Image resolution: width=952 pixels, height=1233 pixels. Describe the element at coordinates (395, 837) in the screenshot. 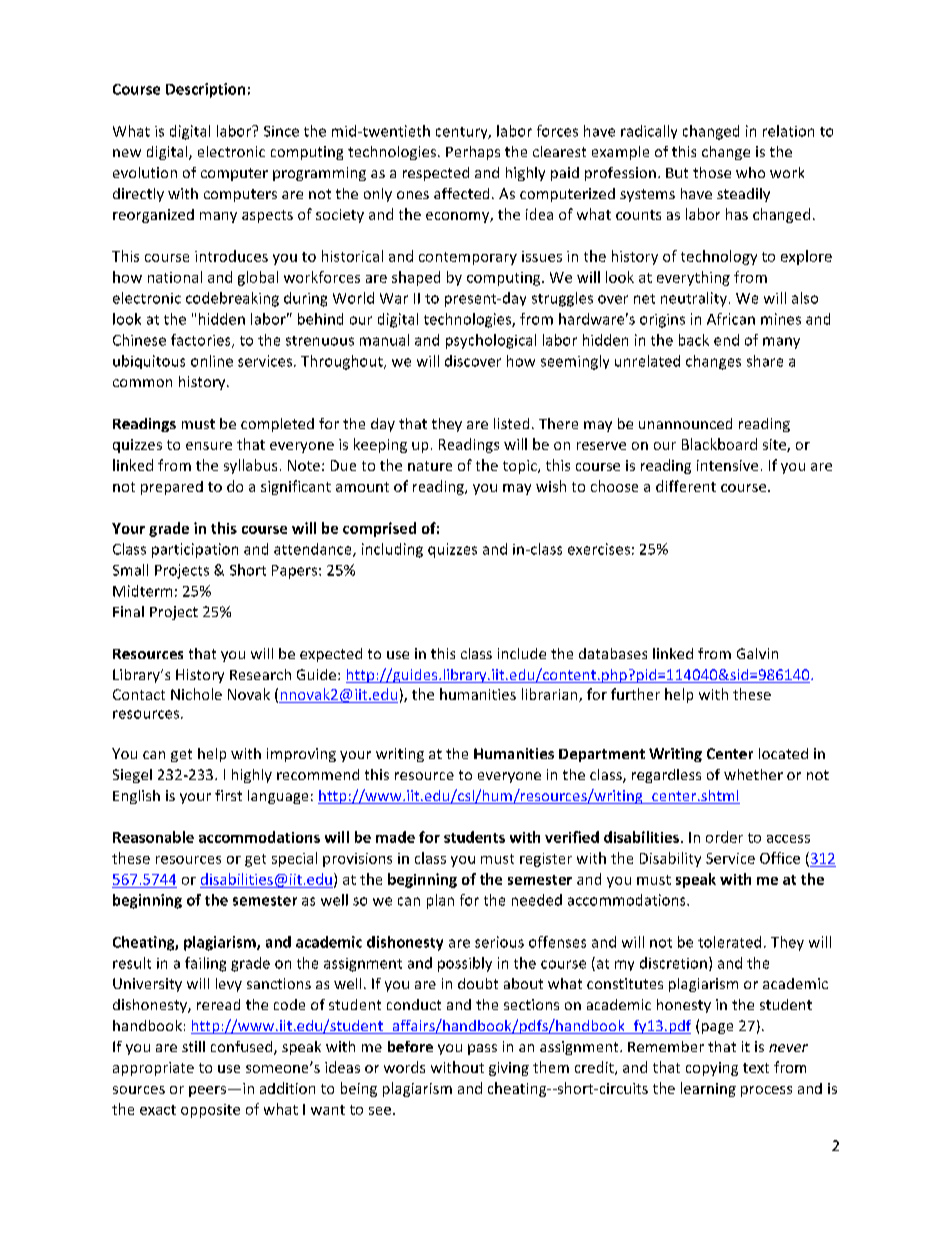

I see `made` at that location.
